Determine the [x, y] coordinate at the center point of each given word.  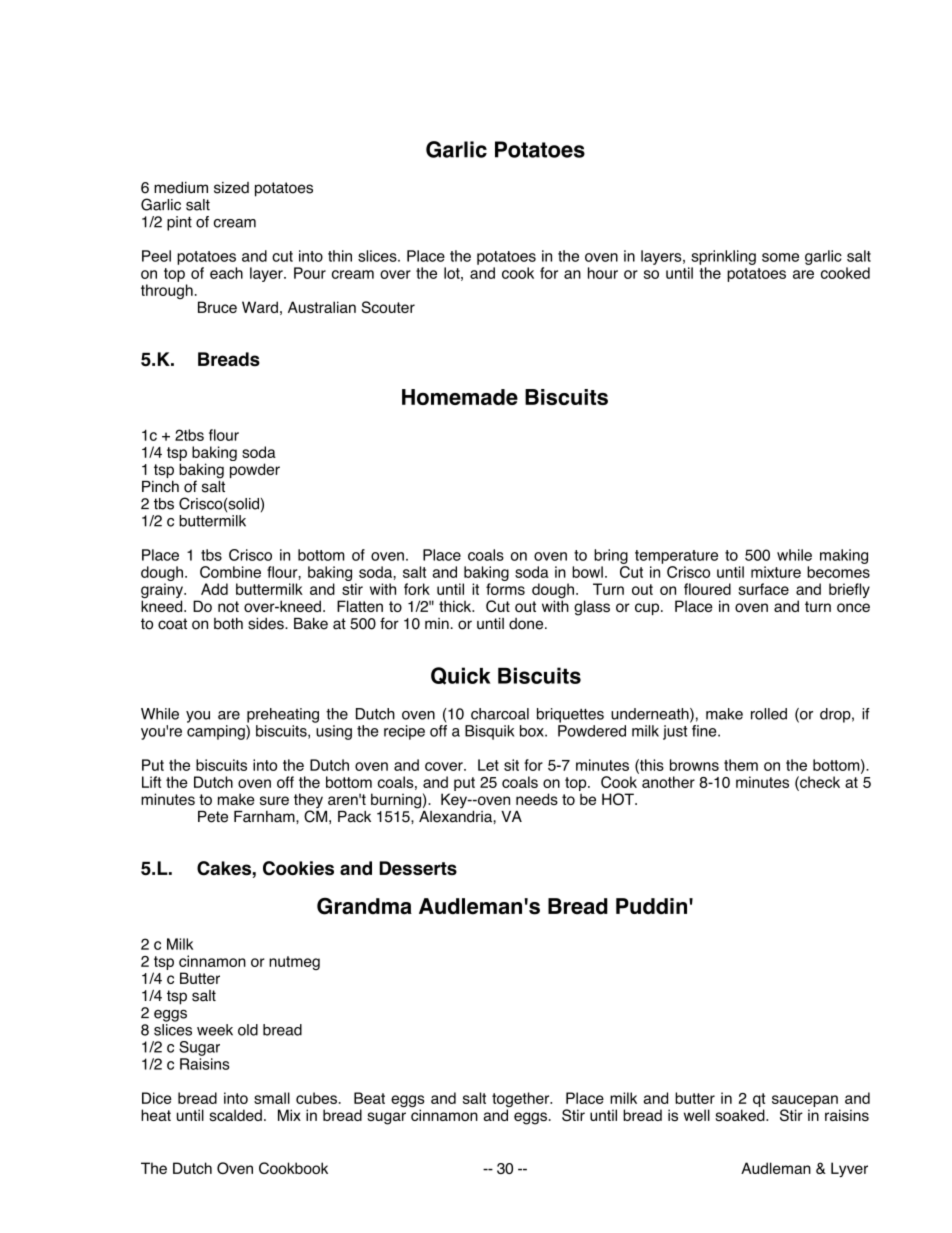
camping [217, 732]
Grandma [364, 906]
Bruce [217, 307]
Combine [230, 572]
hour [603, 273]
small [272, 1098]
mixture [776, 572]
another [668, 782]
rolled [769, 714]
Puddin [651, 906]
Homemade [460, 397]
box [533, 731]
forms [505, 589]
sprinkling [723, 257]
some [780, 257]
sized [231, 188]
